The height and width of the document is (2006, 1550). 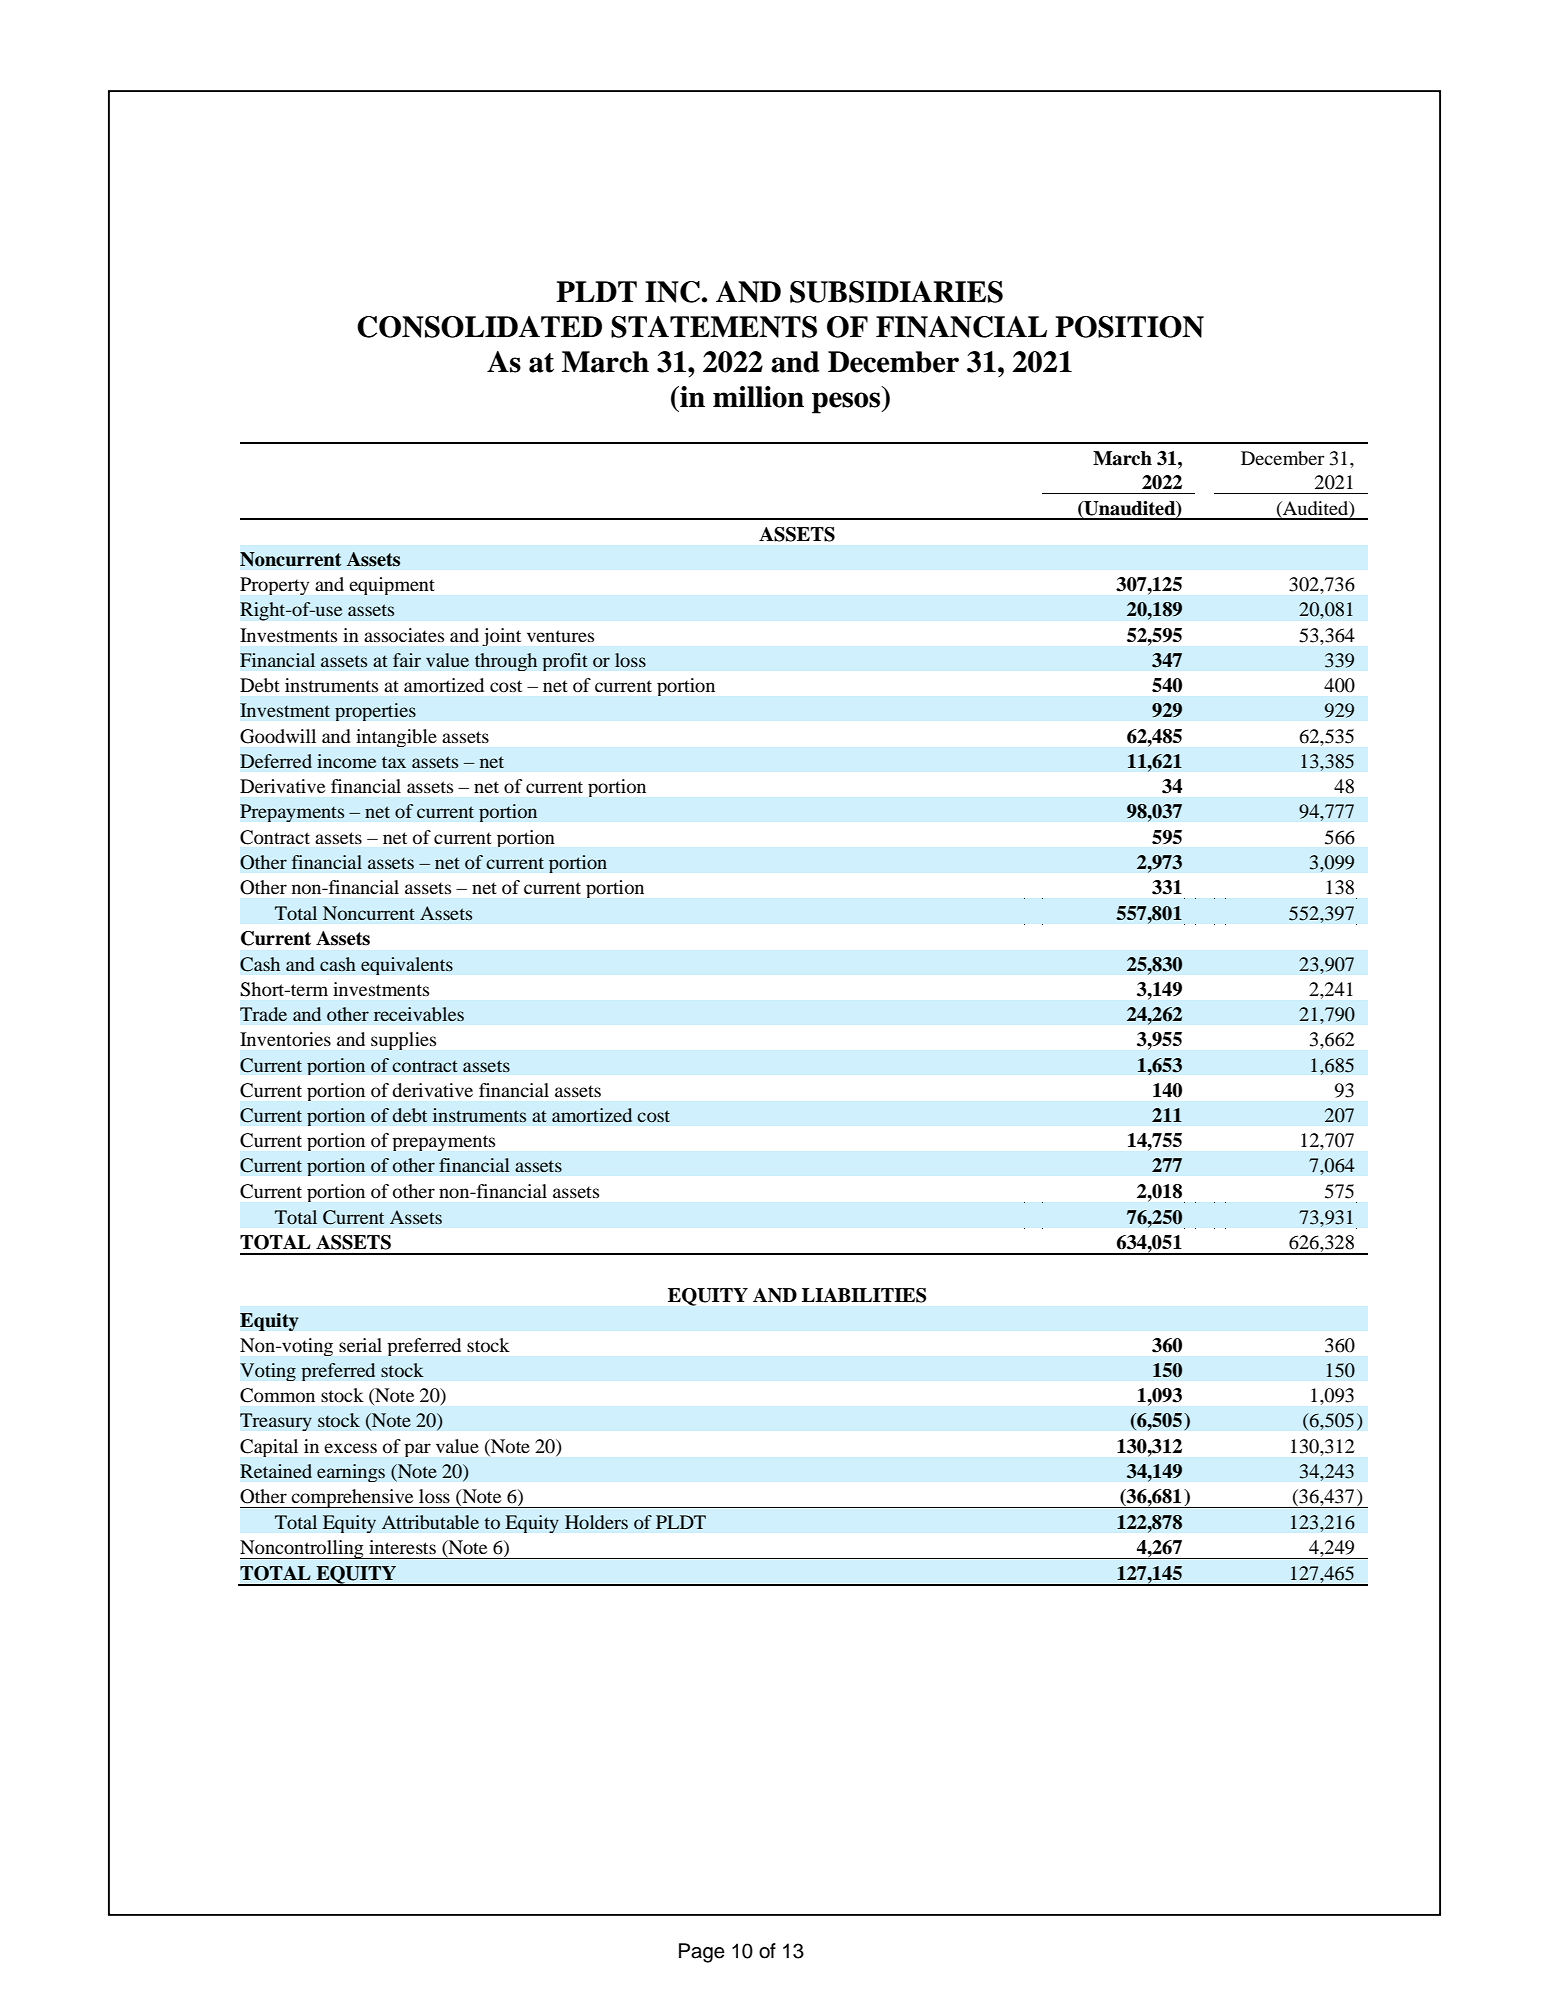 What do you see at coordinates (864, 1295) in the document?
I see `LIABILITIES` at bounding box center [864, 1295].
